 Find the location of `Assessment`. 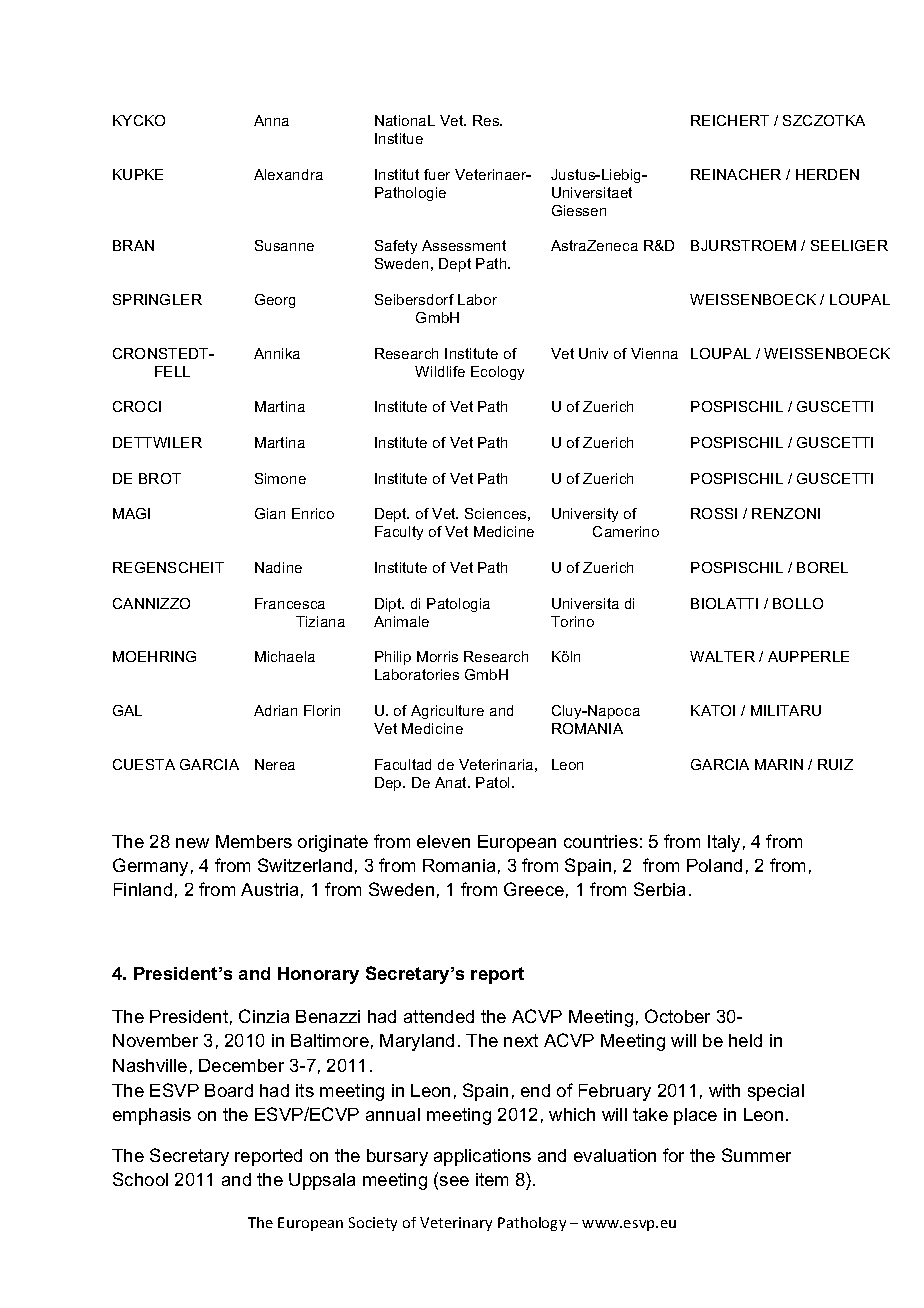

Assessment is located at coordinates (464, 245).
